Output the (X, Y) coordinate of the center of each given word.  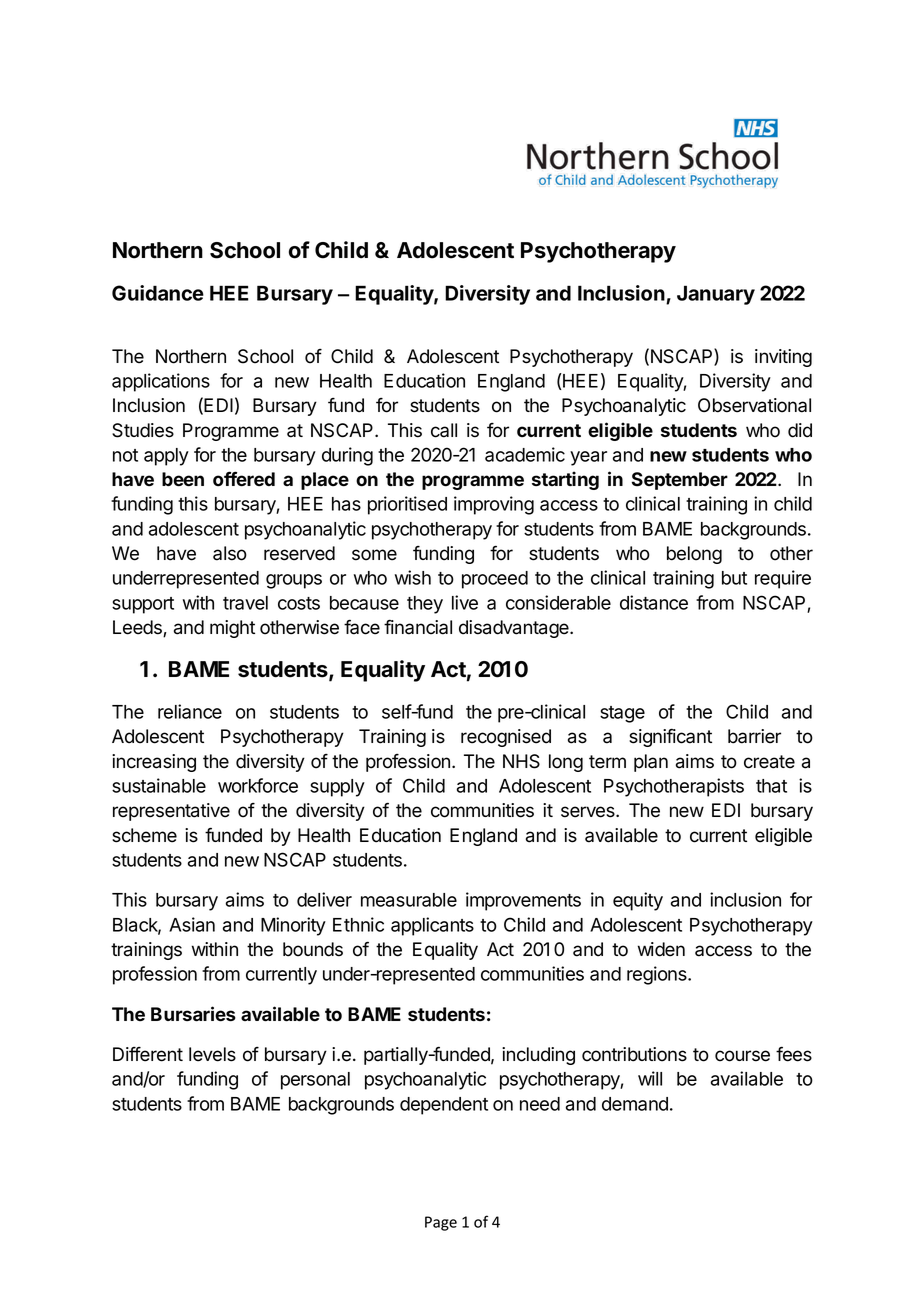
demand (635, 1104)
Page (441, 1223)
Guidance (158, 293)
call (444, 430)
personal (315, 1081)
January (716, 295)
